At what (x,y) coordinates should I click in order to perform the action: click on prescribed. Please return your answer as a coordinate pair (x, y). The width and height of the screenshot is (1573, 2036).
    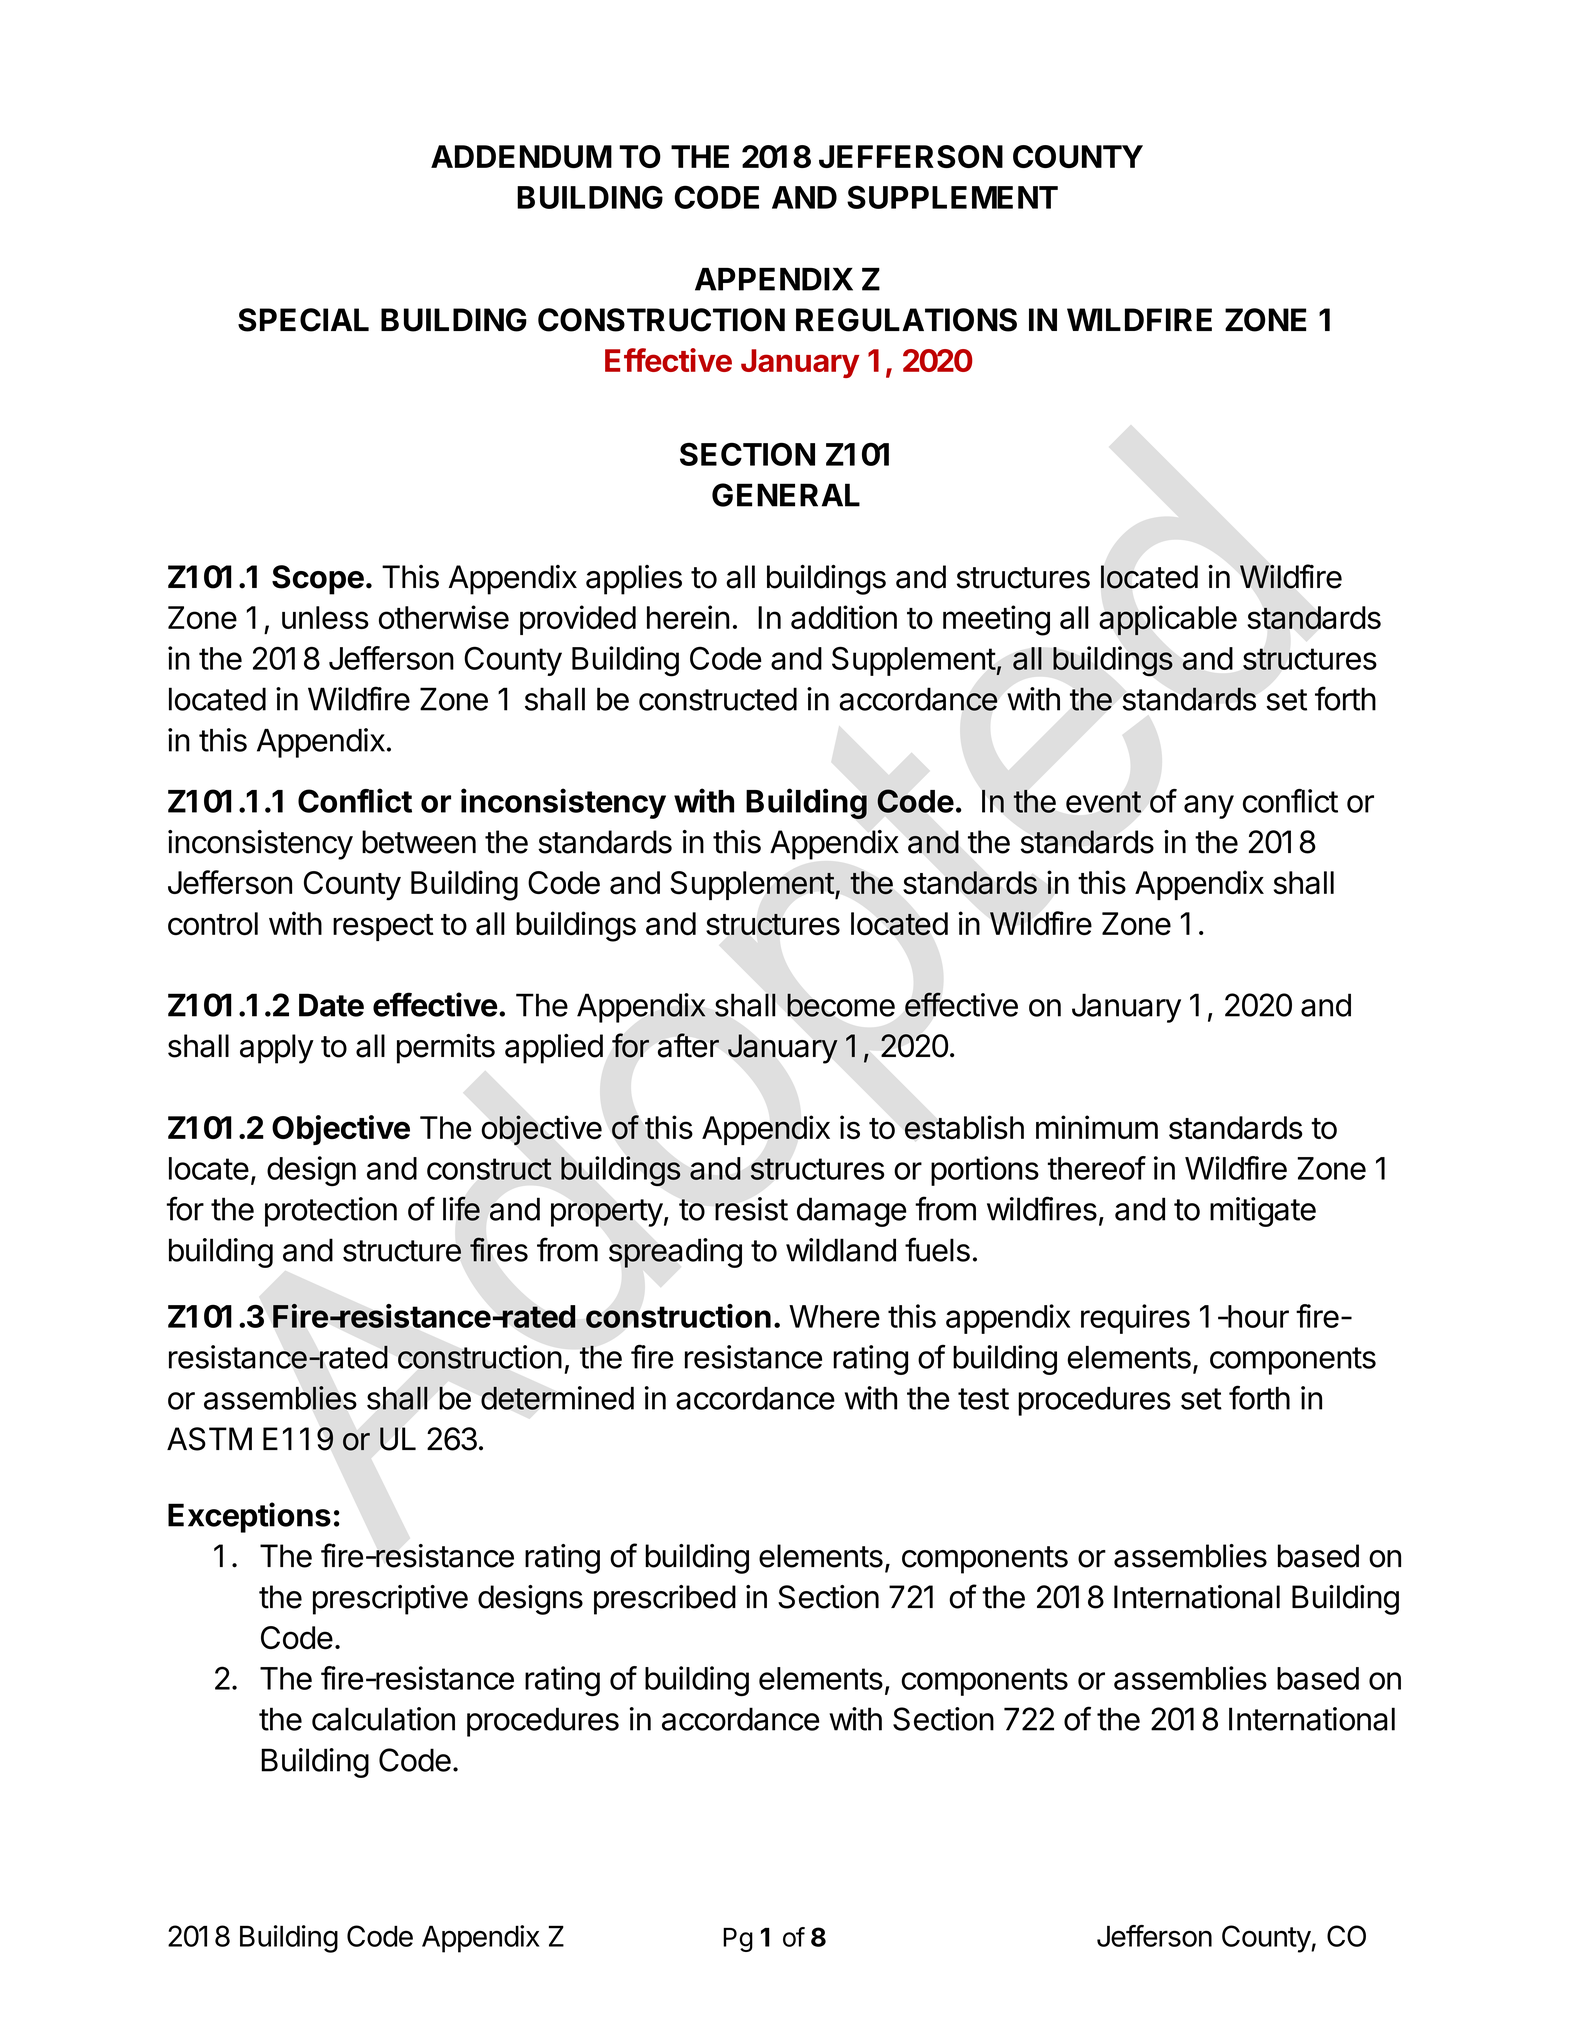
    Looking at the image, I should click on (665, 1600).
